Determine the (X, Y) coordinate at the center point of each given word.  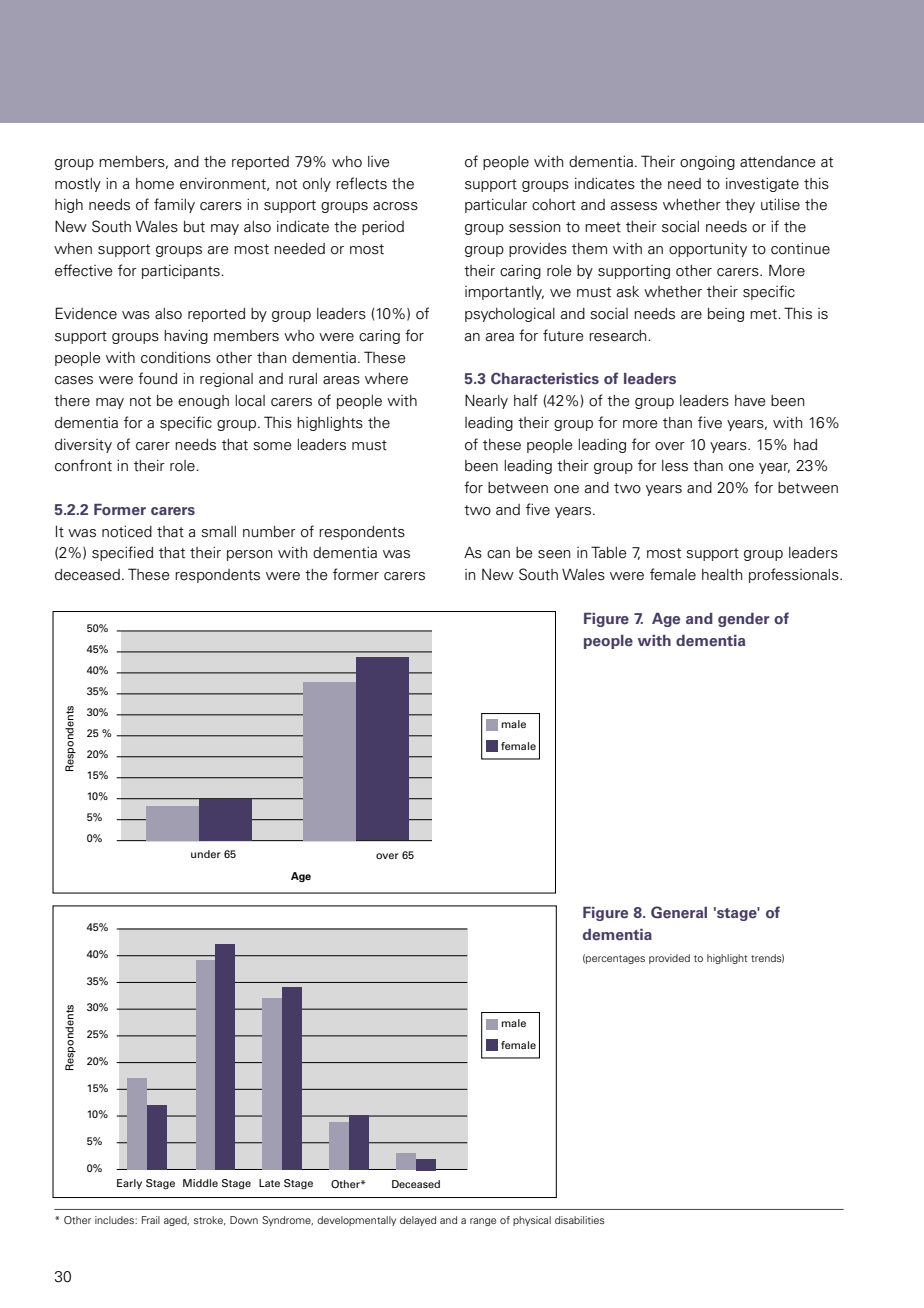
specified (122, 553)
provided (669, 959)
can (498, 554)
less (675, 466)
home (155, 184)
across (395, 206)
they (740, 206)
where (386, 379)
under (206, 854)
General (679, 912)
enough (203, 402)
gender (743, 620)
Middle (200, 1183)
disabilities (580, 1220)
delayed (418, 1221)
